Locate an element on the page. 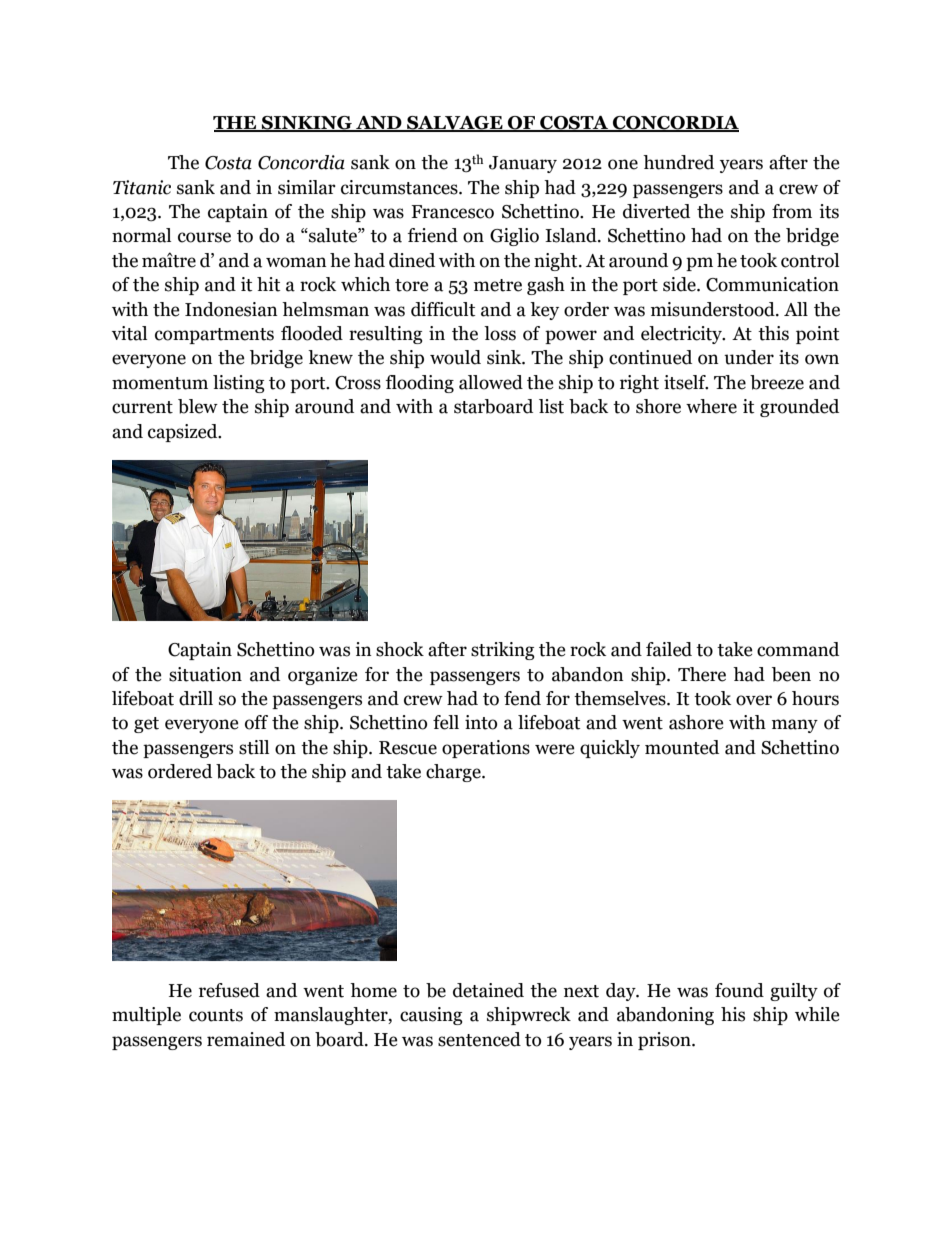  detained is located at coordinates (488, 990).
